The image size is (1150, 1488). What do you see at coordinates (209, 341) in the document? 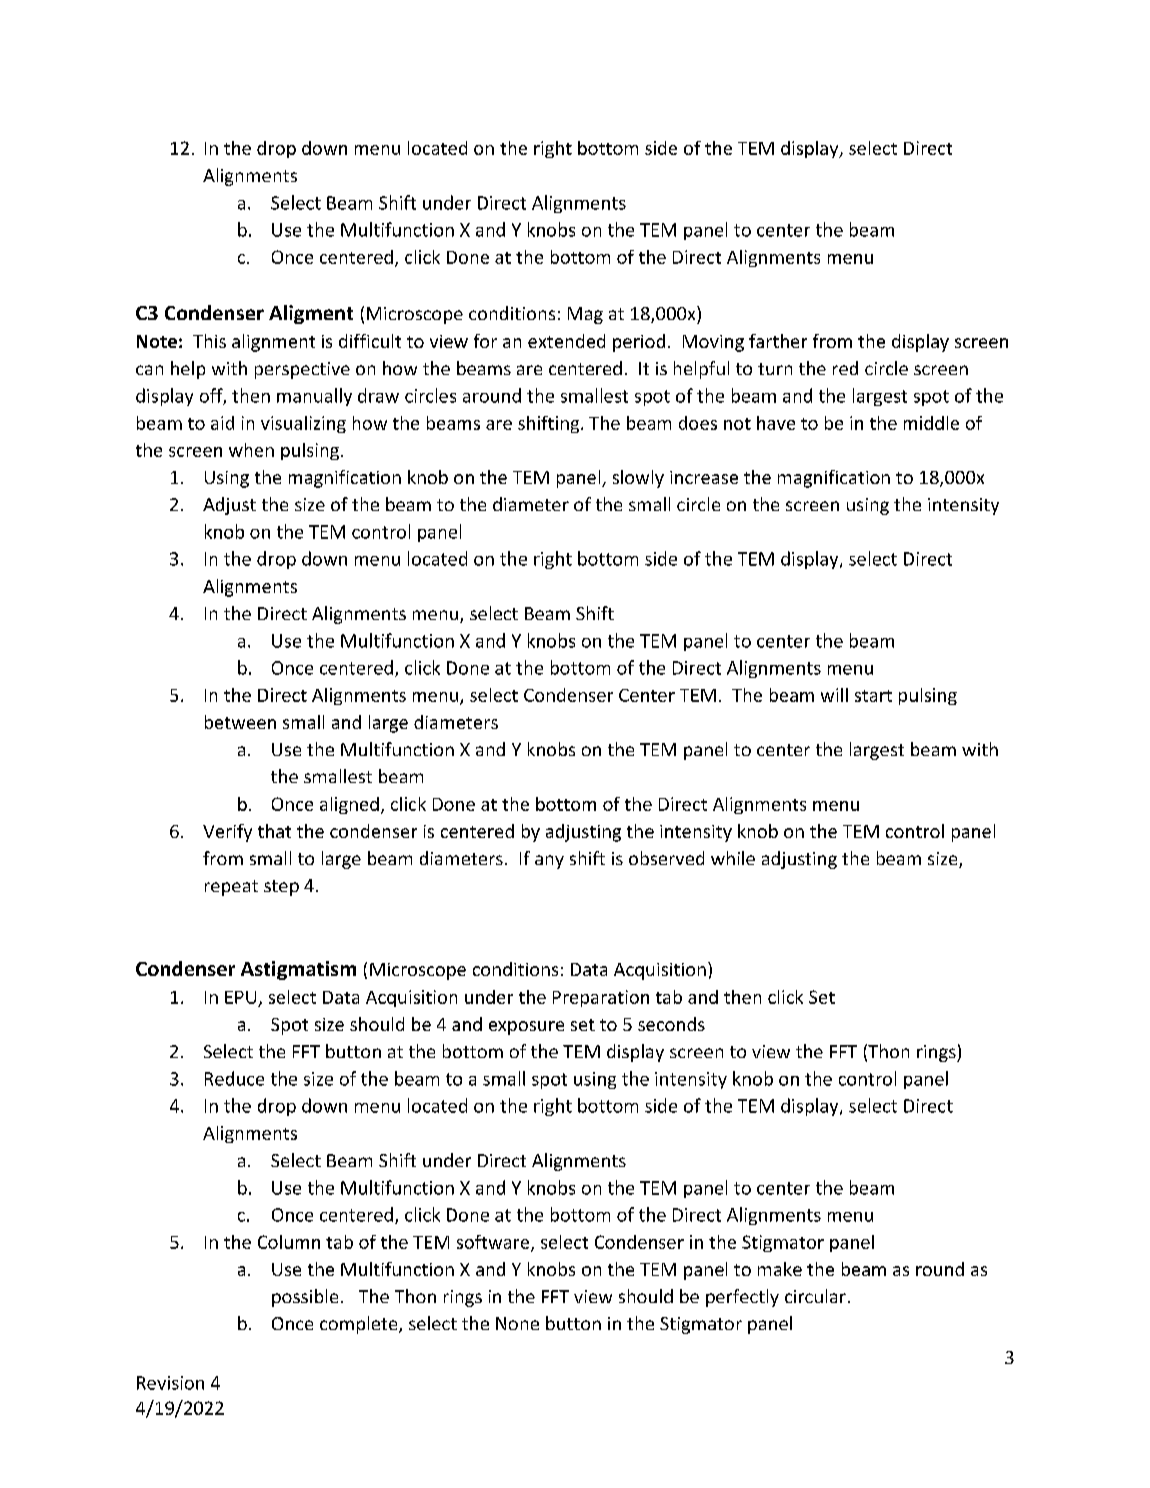
I see `This` at bounding box center [209, 341].
